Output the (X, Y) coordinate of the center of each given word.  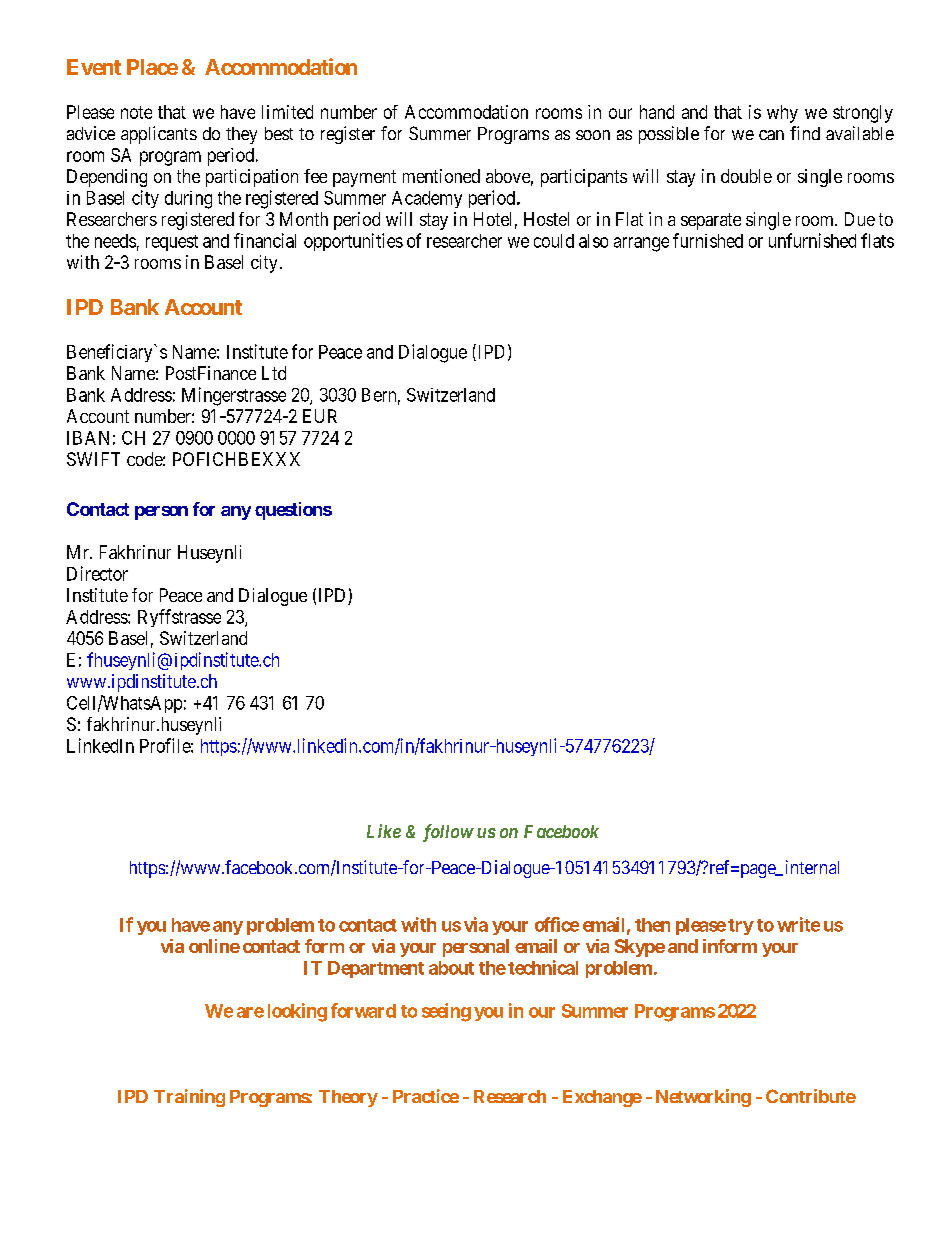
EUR (320, 416)
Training (189, 1098)
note (136, 112)
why (782, 114)
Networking (703, 1098)
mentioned (441, 176)
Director (97, 573)
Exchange (602, 1098)
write (798, 924)
